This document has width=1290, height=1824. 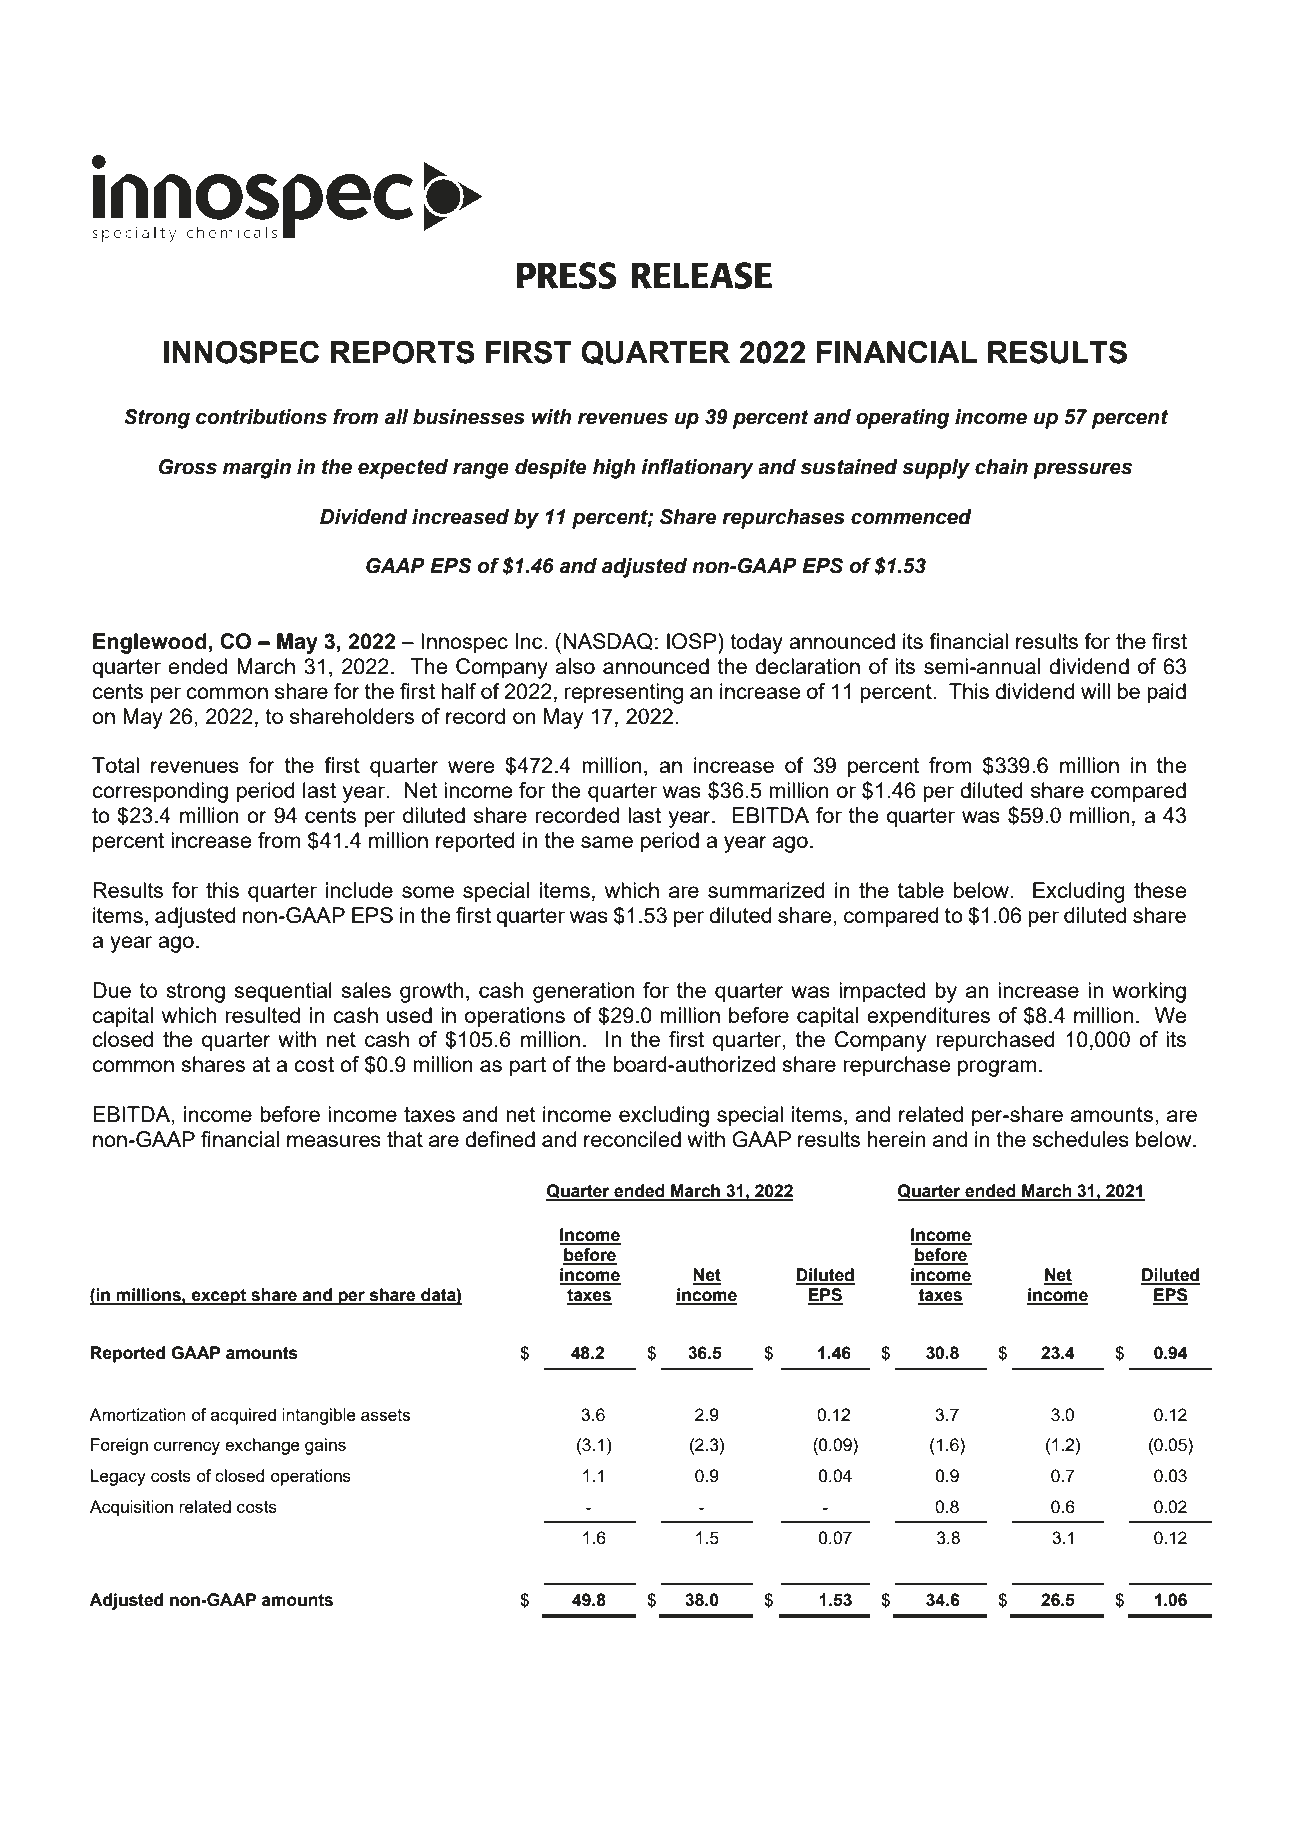 I want to click on operating, so click(x=902, y=419).
